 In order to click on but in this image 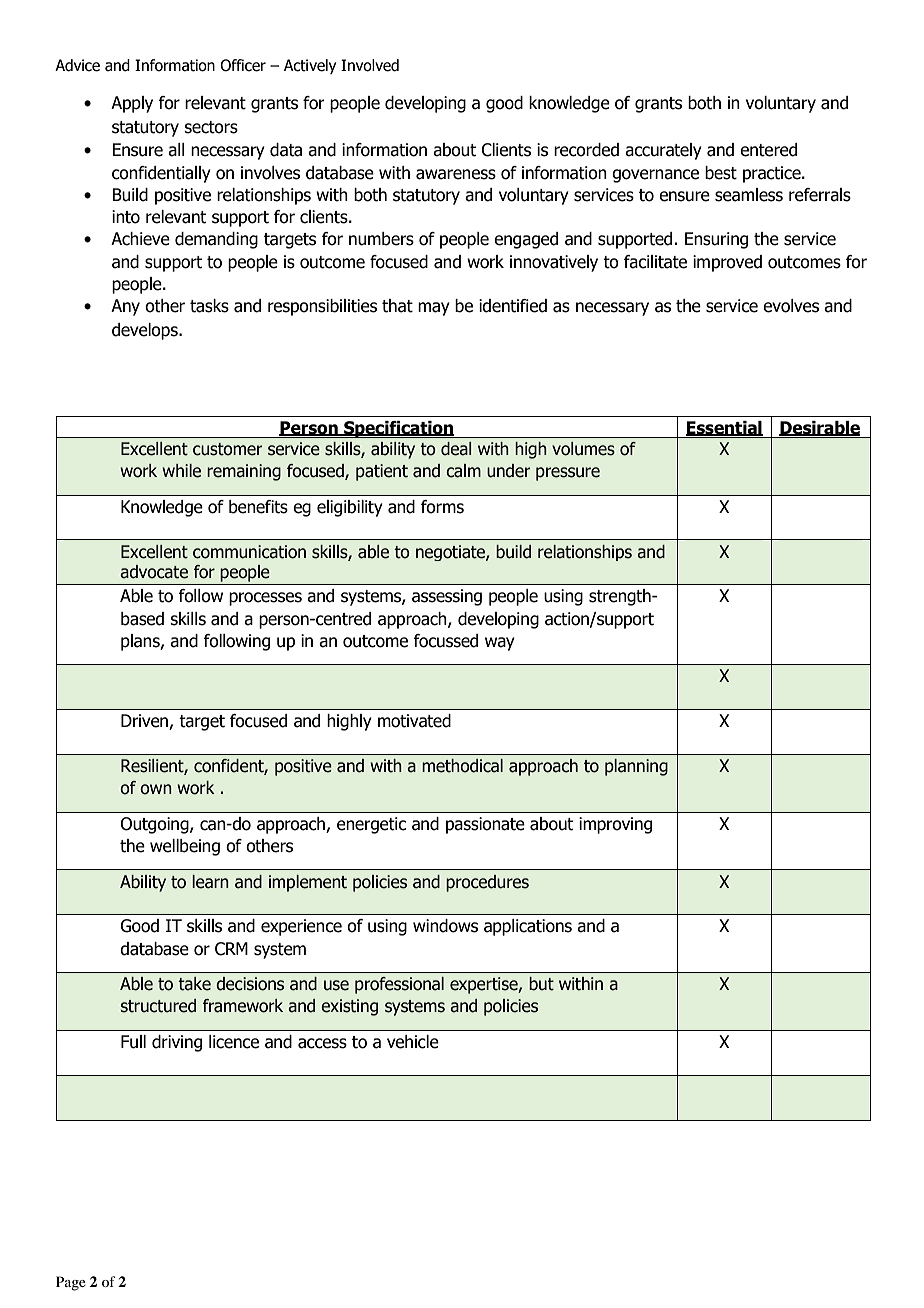, I will do `click(541, 984)`.
